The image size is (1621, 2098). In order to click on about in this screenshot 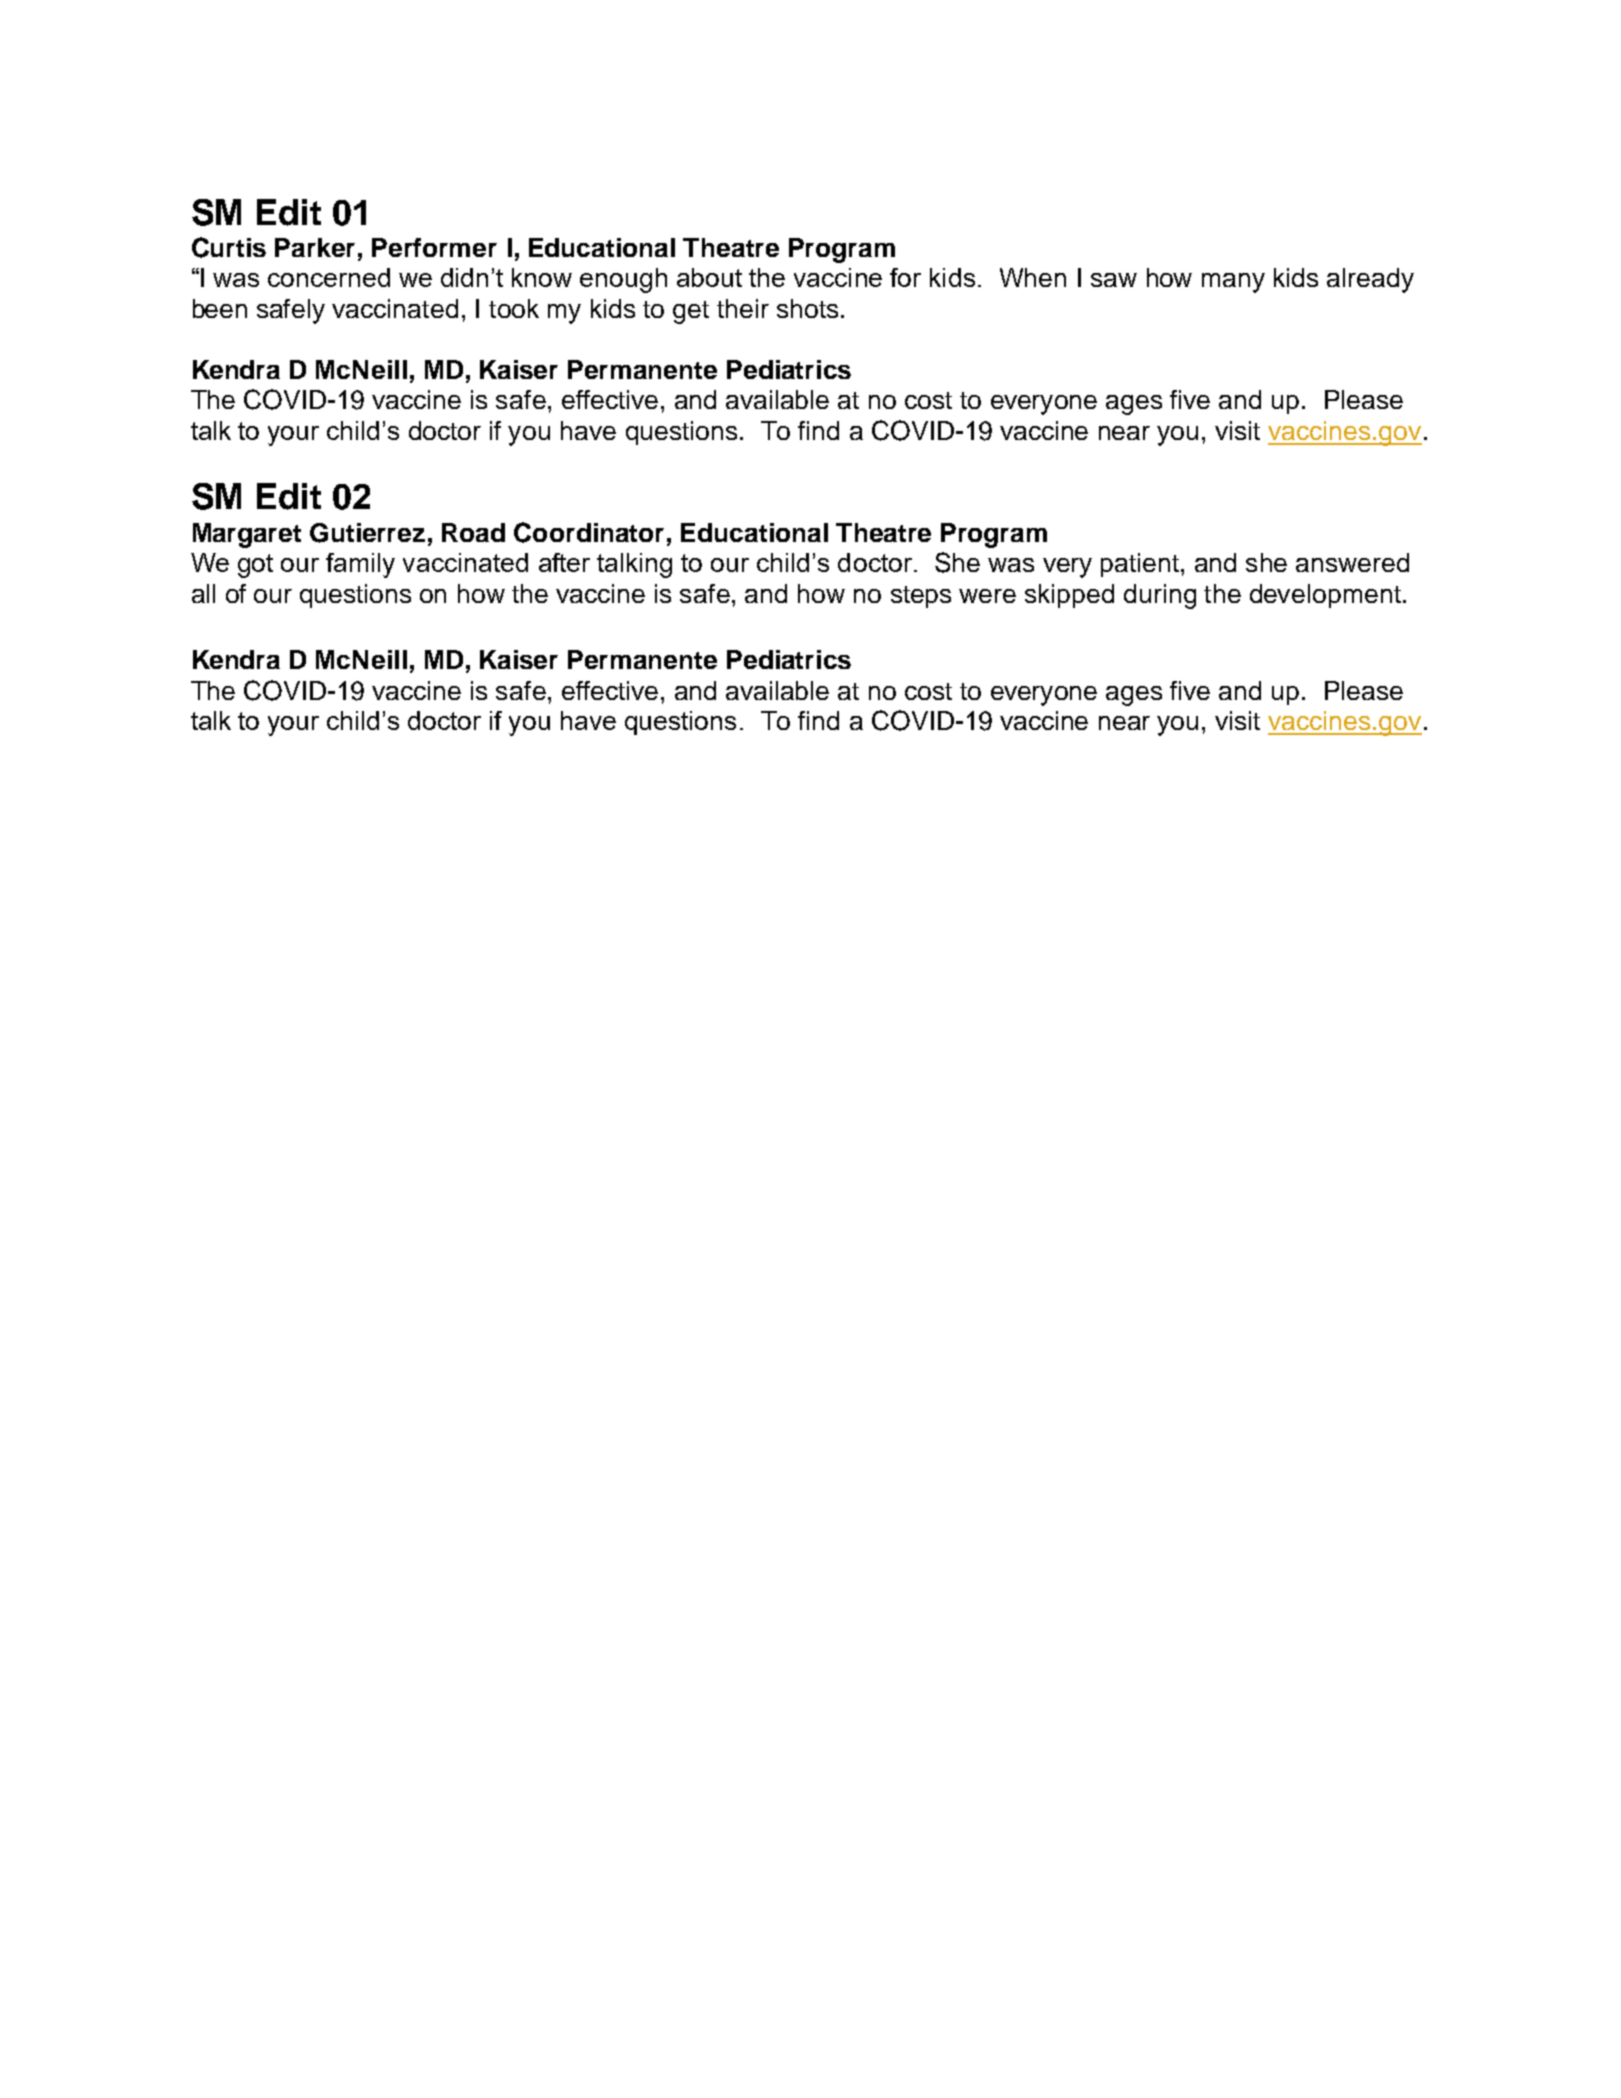, I will do `click(709, 277)`.
